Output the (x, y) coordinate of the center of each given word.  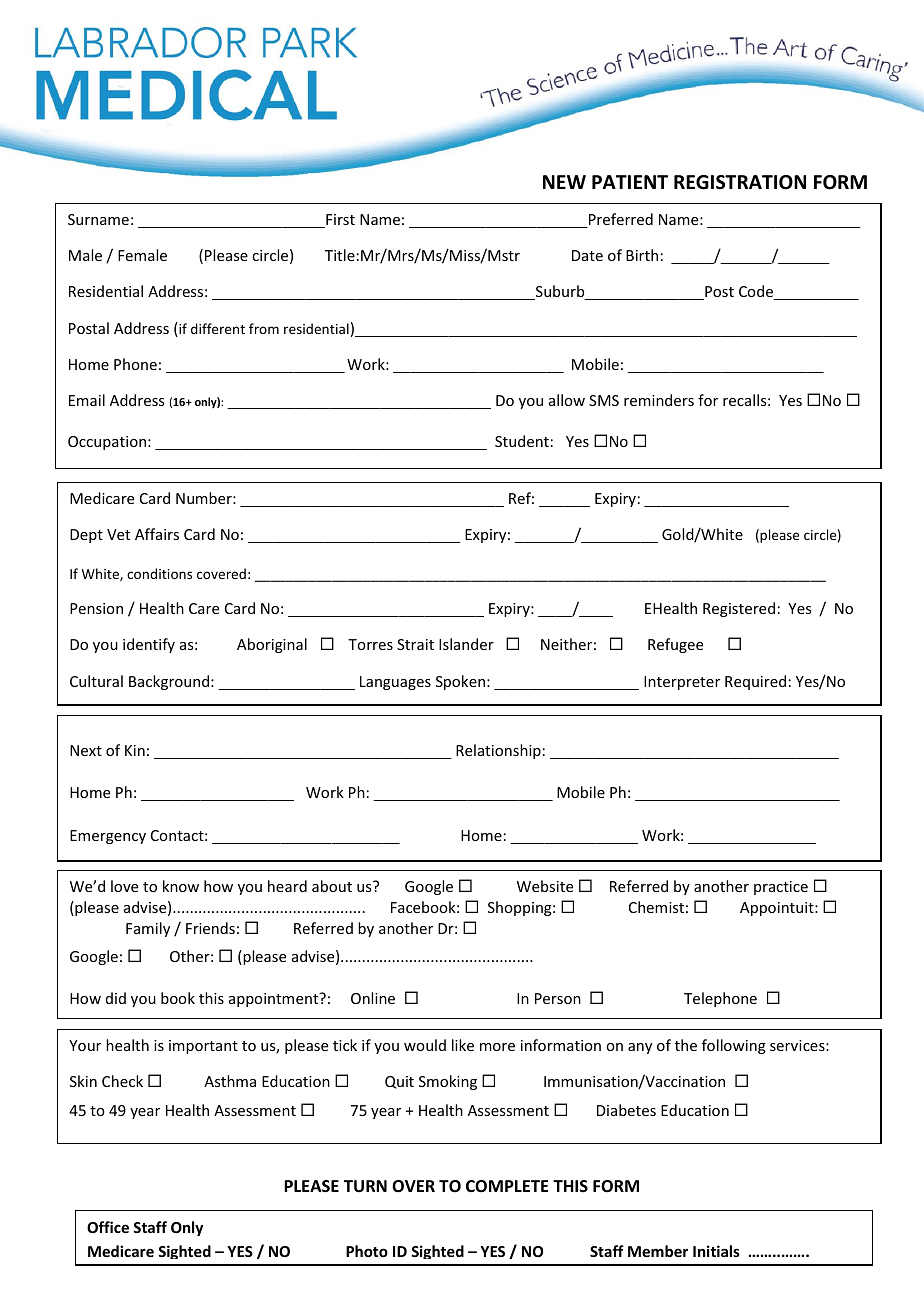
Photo (367, 1251)
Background (169, 682)
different (218, 328)
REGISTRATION (740, 182)
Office (108, 1227)
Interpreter (682, 683)
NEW (564, 182)
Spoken (462, 682)
